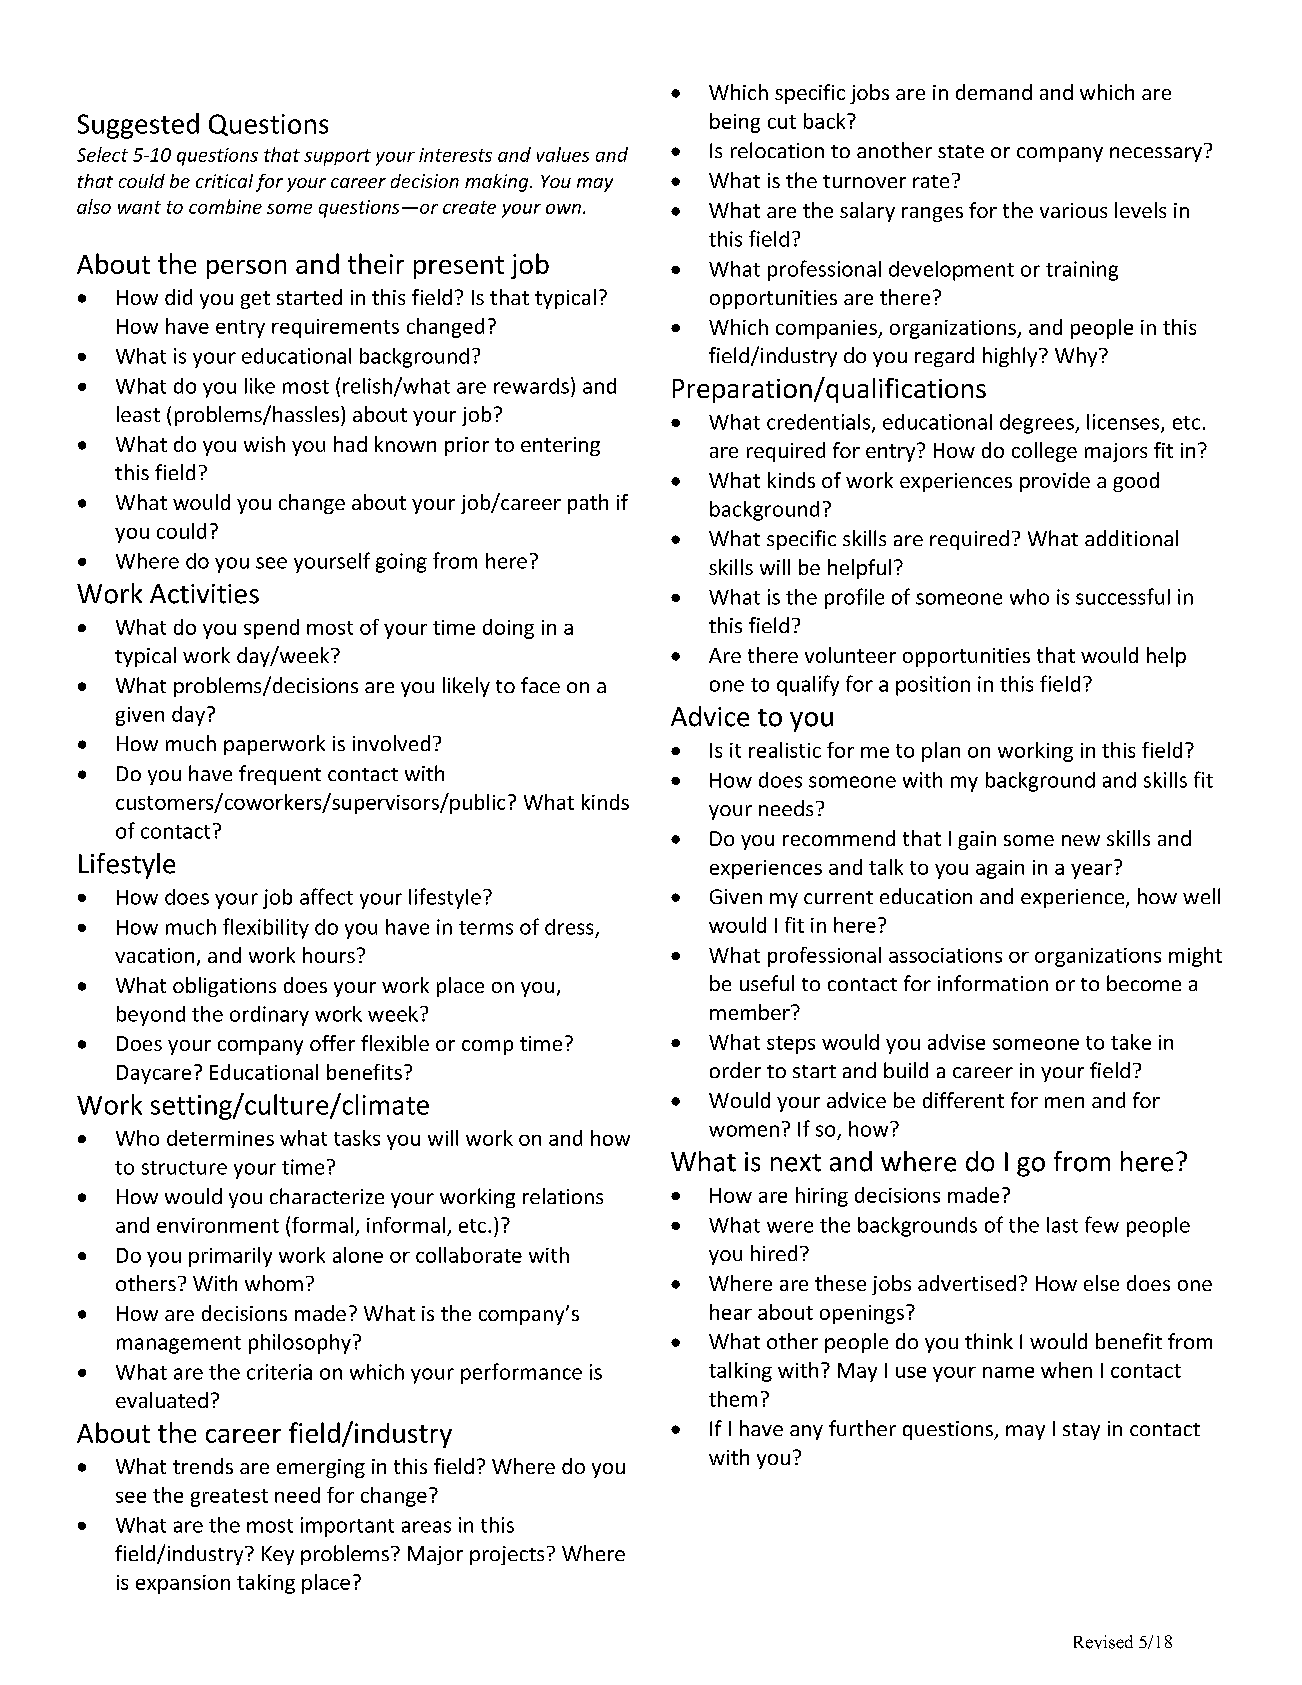 The image size is (1302, 1685). What do you see at coordinates (563, 1196) in the screenshot?
I see `relations` at bounding box center [563, 1196].
